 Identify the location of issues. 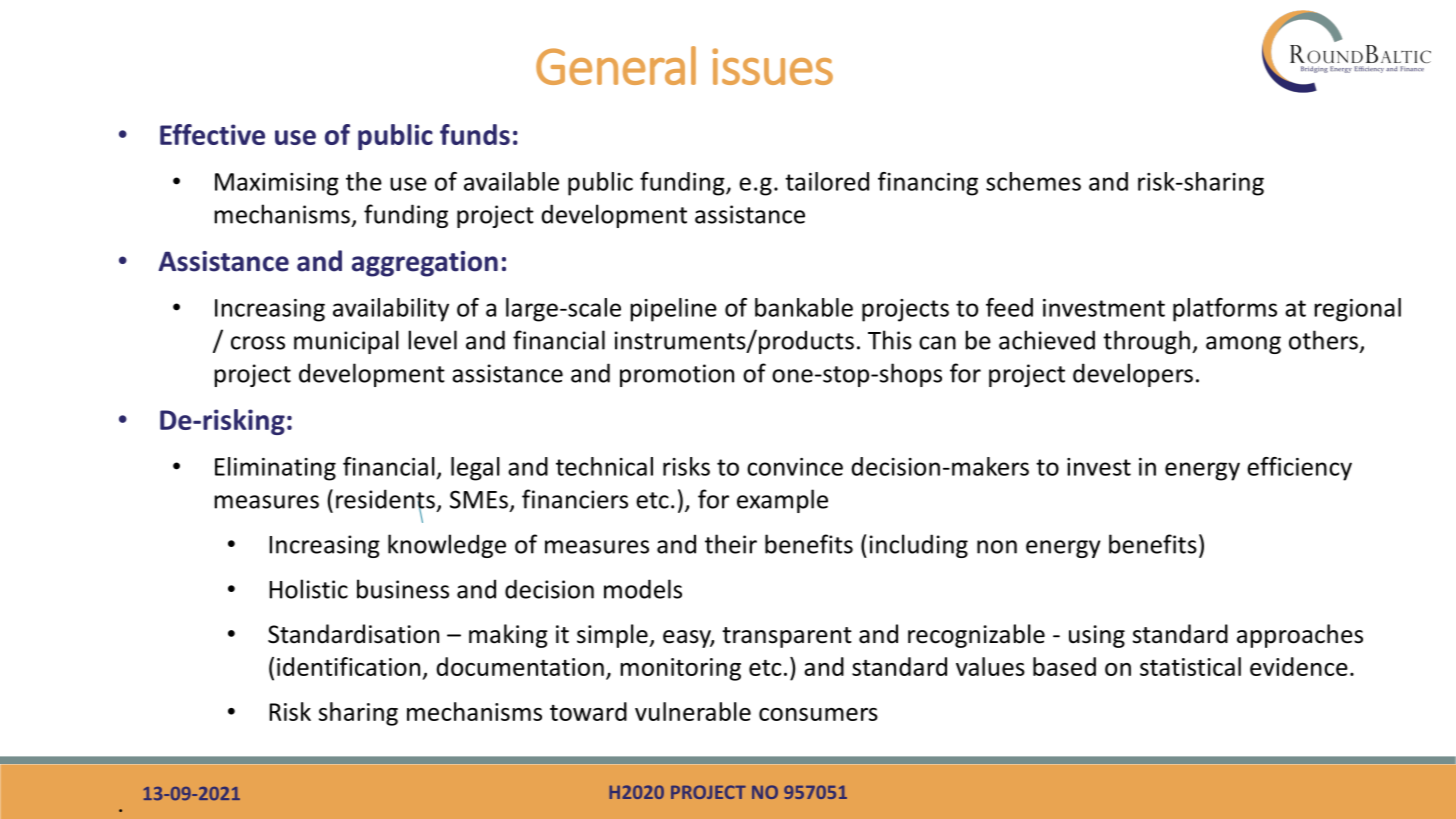
(772, 66).
